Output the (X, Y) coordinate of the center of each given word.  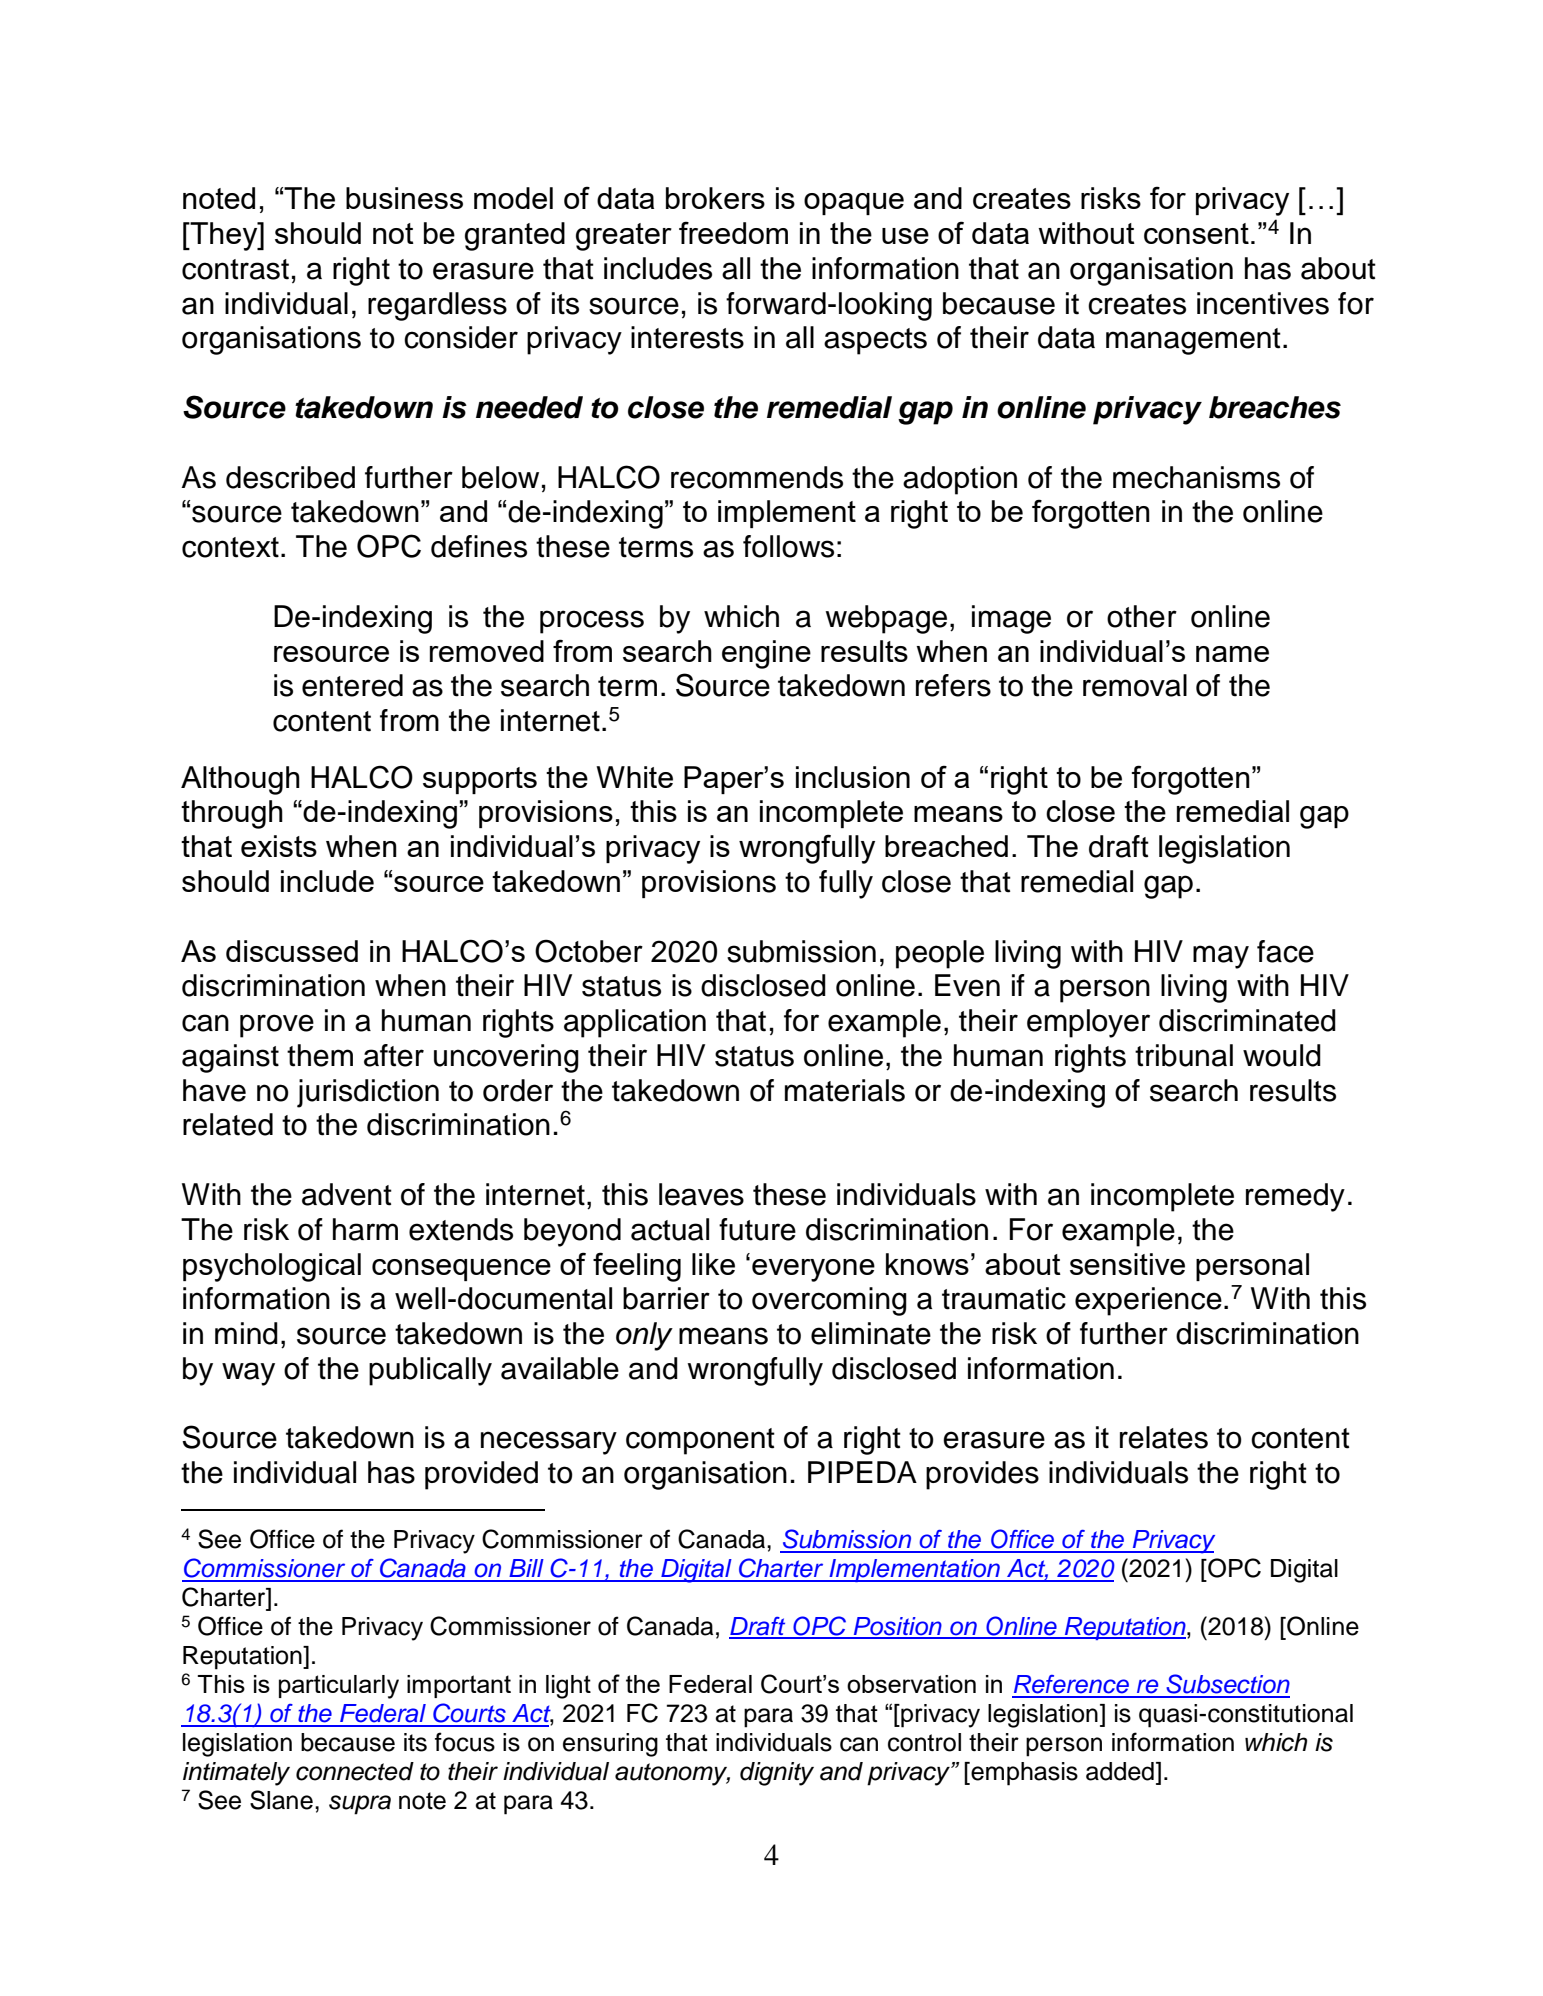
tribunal (1184, 1055)
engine (766, 654)
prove (277, 1026)
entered (352, 685)
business (404, 198)
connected (355, 1771)
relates (1164, 1437)
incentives (1263, 303)
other (1142, 616)
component (700, 1441)
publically (430, 1371)
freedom (733, 232)
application (635, 1023)
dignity (777, 1774)
